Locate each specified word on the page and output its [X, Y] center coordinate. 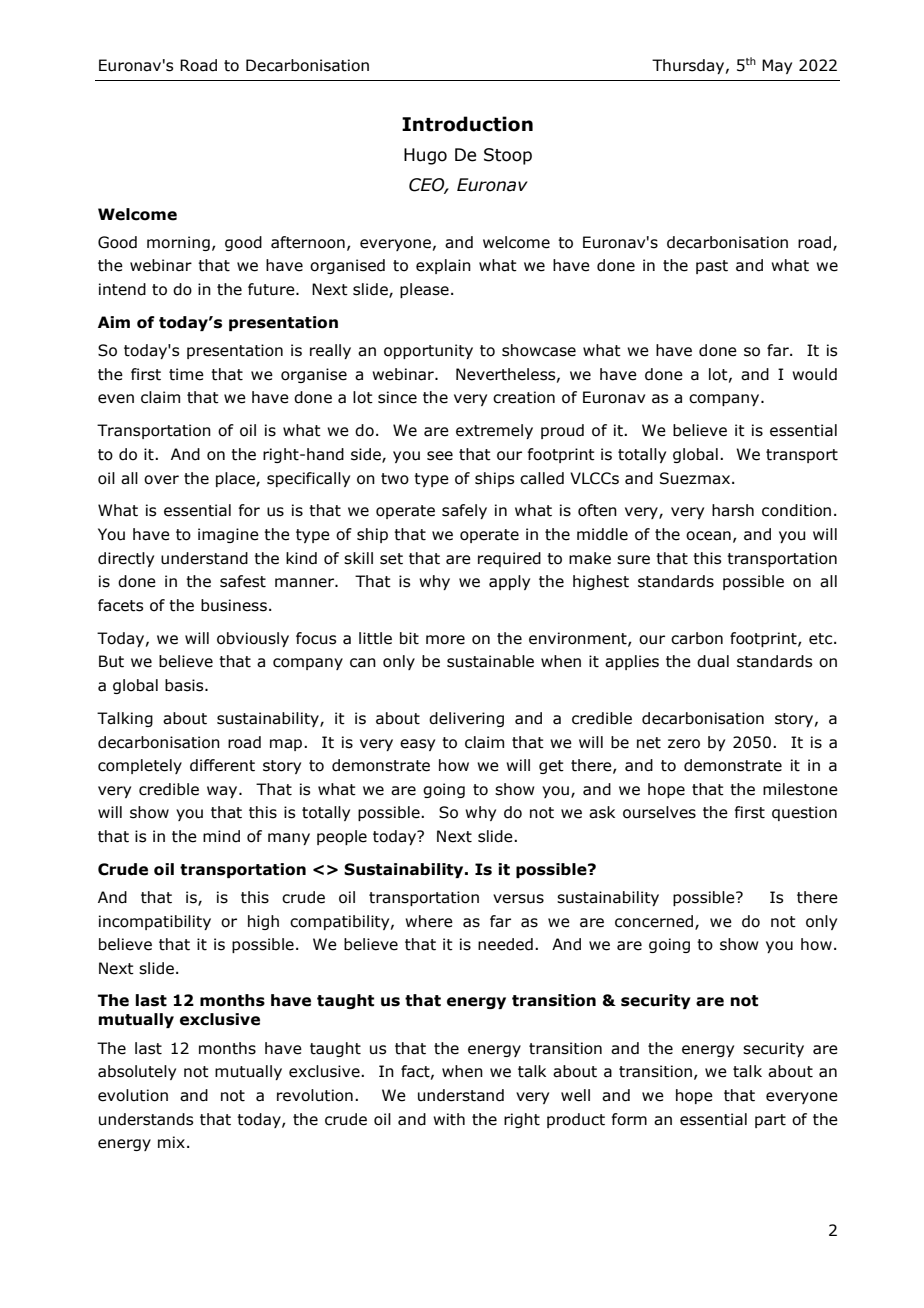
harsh [733, 510]
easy [417, 745]
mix [171, 1142]
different [222, 765]
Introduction [467, 124]
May [777, 66]
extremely [494, 431]
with [449, 1119]
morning [178, 243]
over [161, 480]
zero [684, 744]
